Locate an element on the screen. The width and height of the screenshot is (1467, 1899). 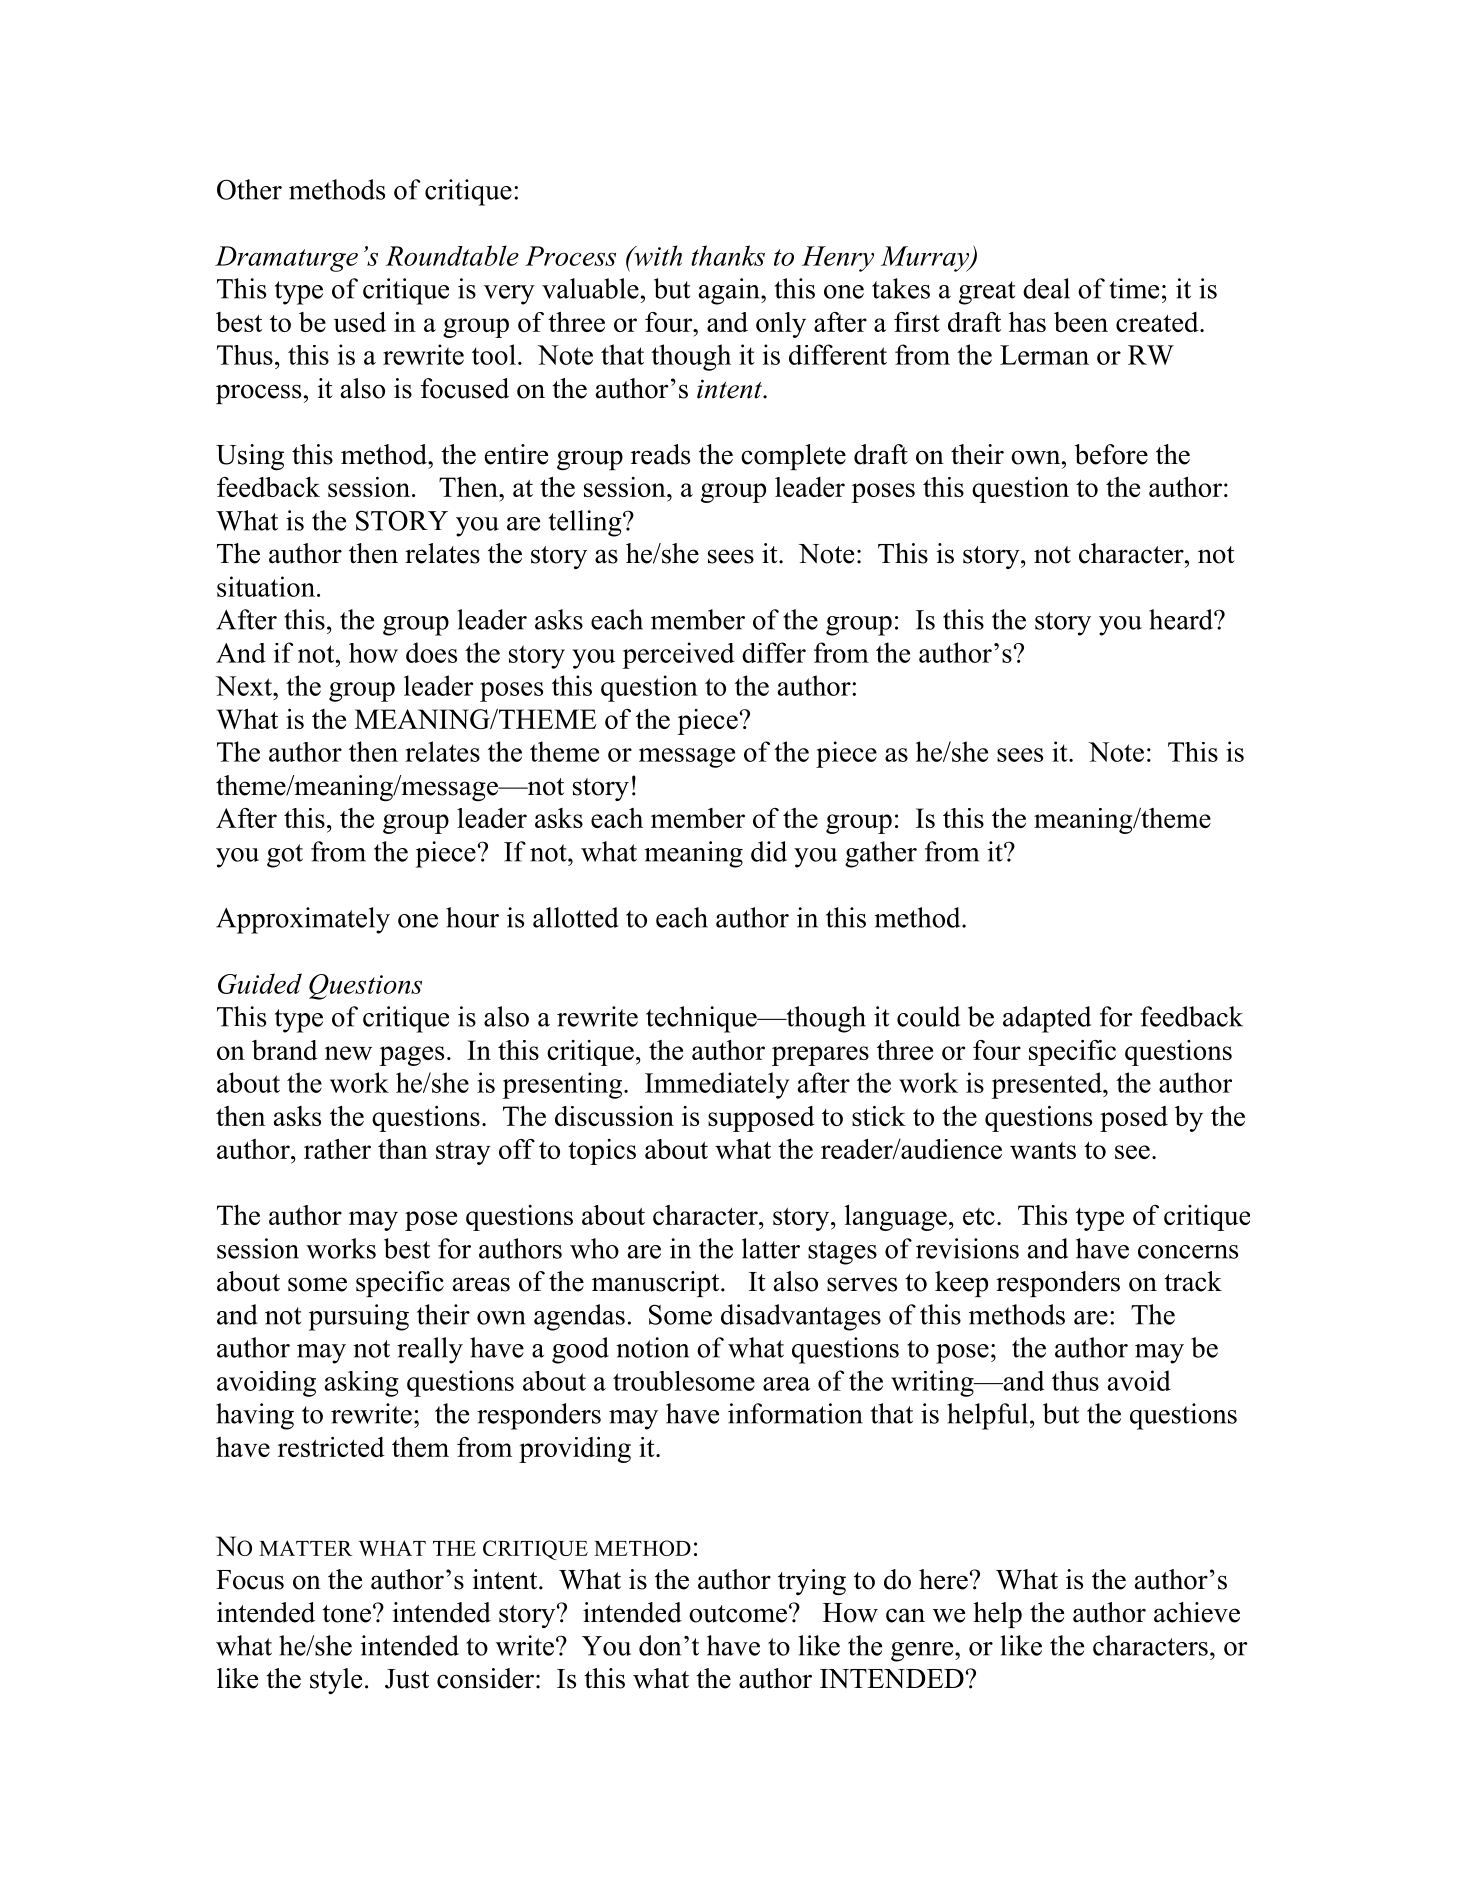
Approximately is located at coordinates (303, 920).
